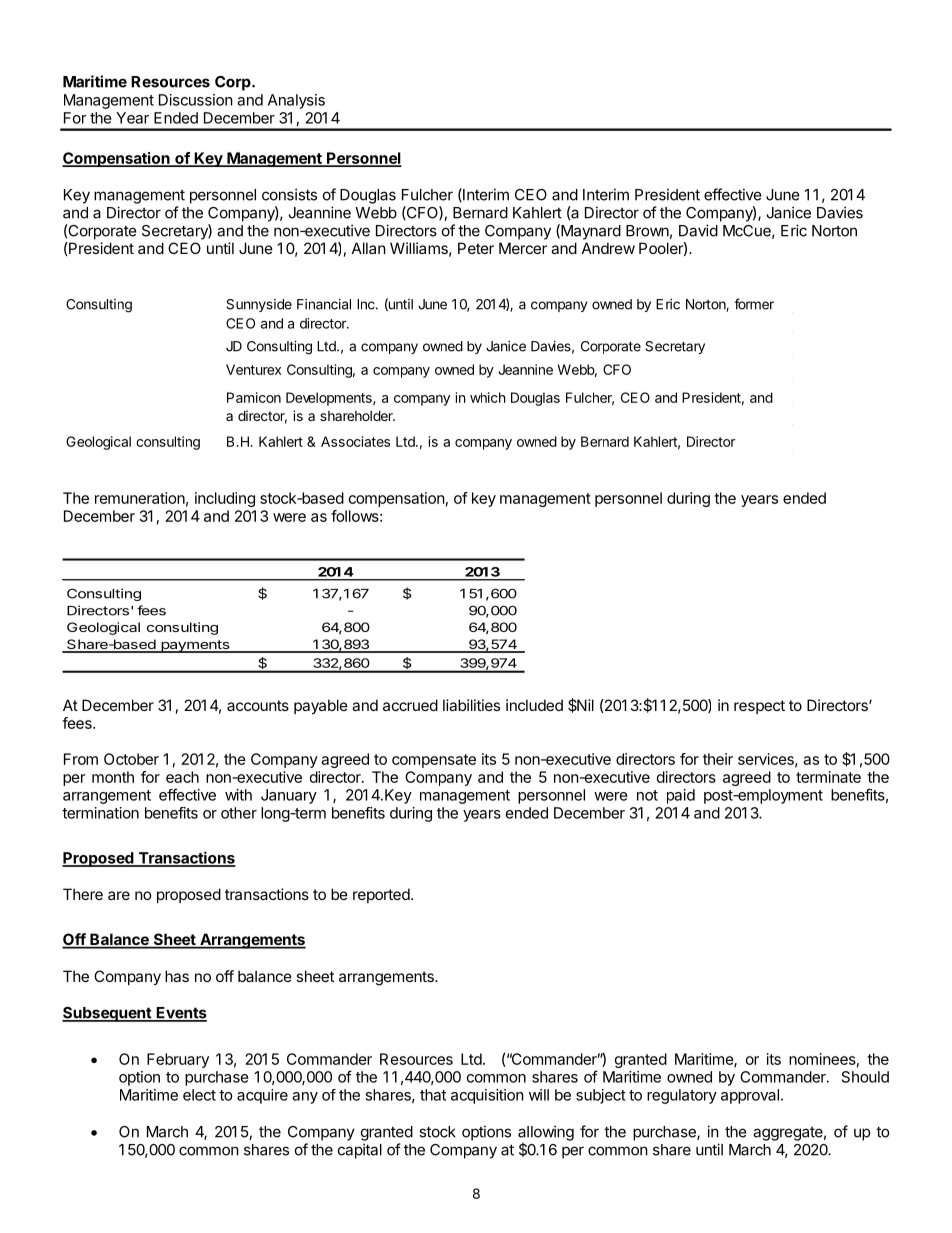 The height and width of the page is (1233, 952). What do you see at coordinates (259, 305) in the page?
I see `Sunnyside` at bounding box center [259, 305].
